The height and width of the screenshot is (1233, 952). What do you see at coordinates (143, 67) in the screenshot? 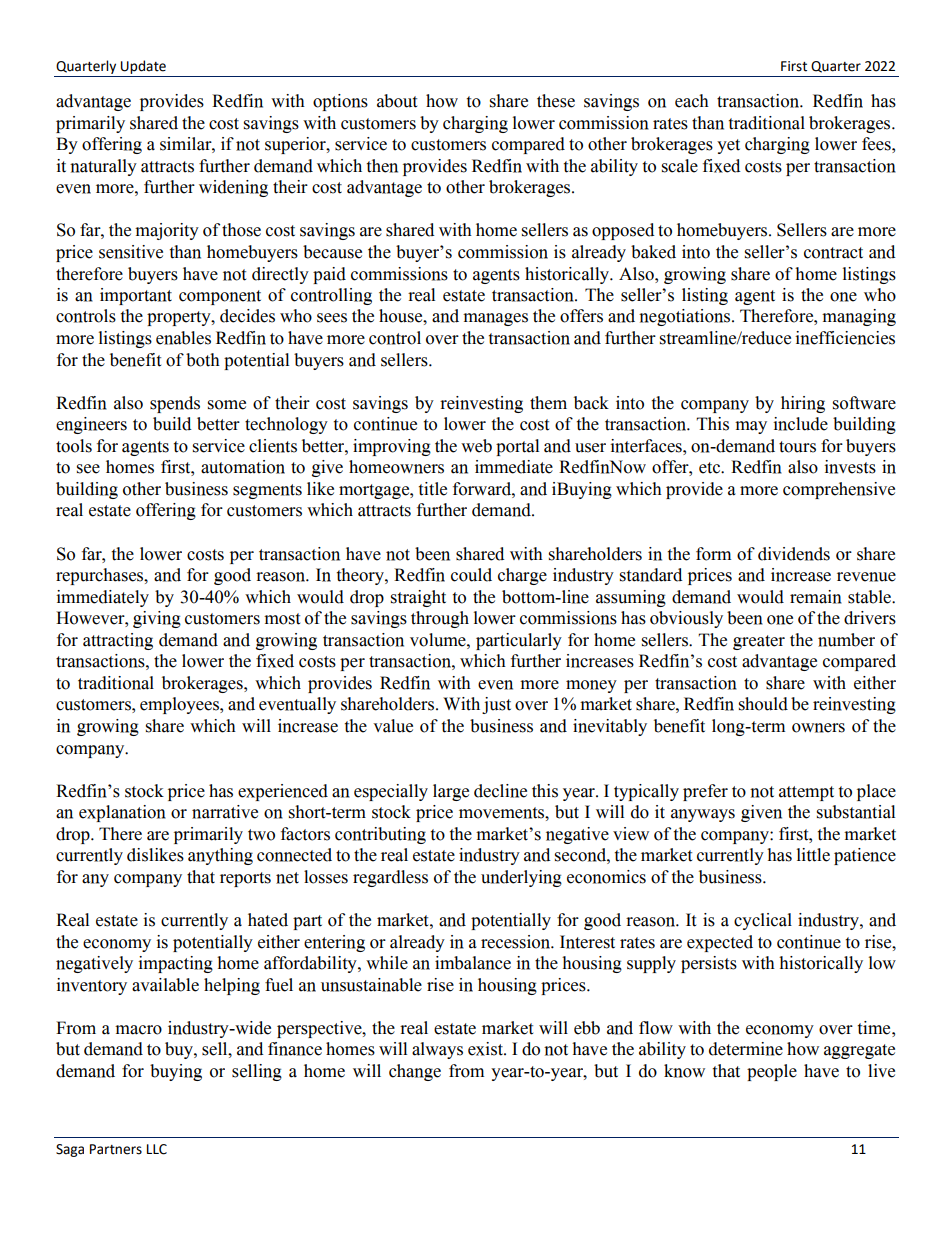
I see `Update` at bounding box center [143, 67].
